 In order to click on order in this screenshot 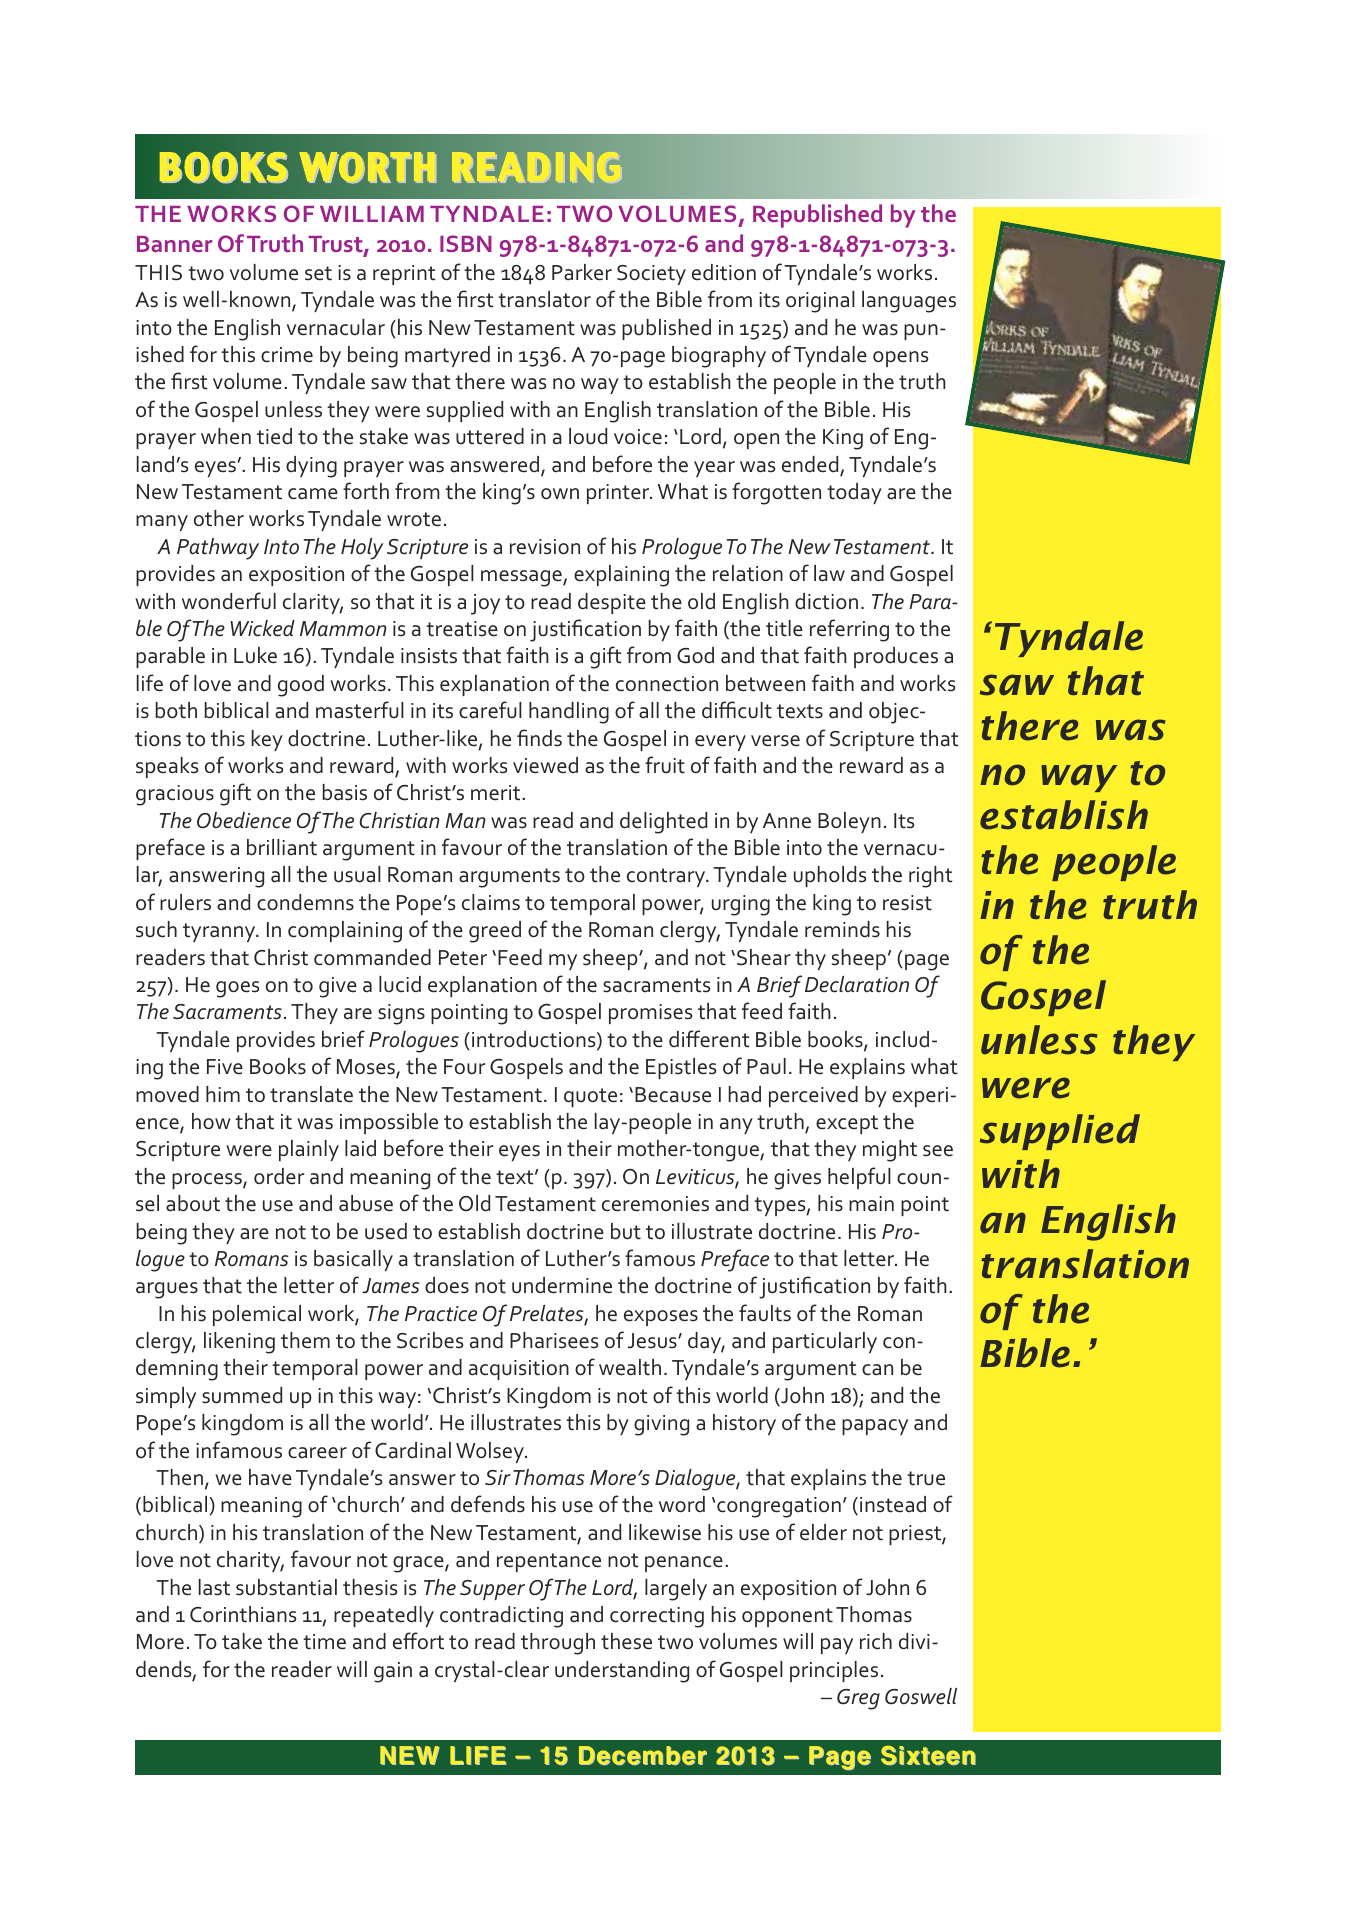, I will do `click(279, 1176)`.
